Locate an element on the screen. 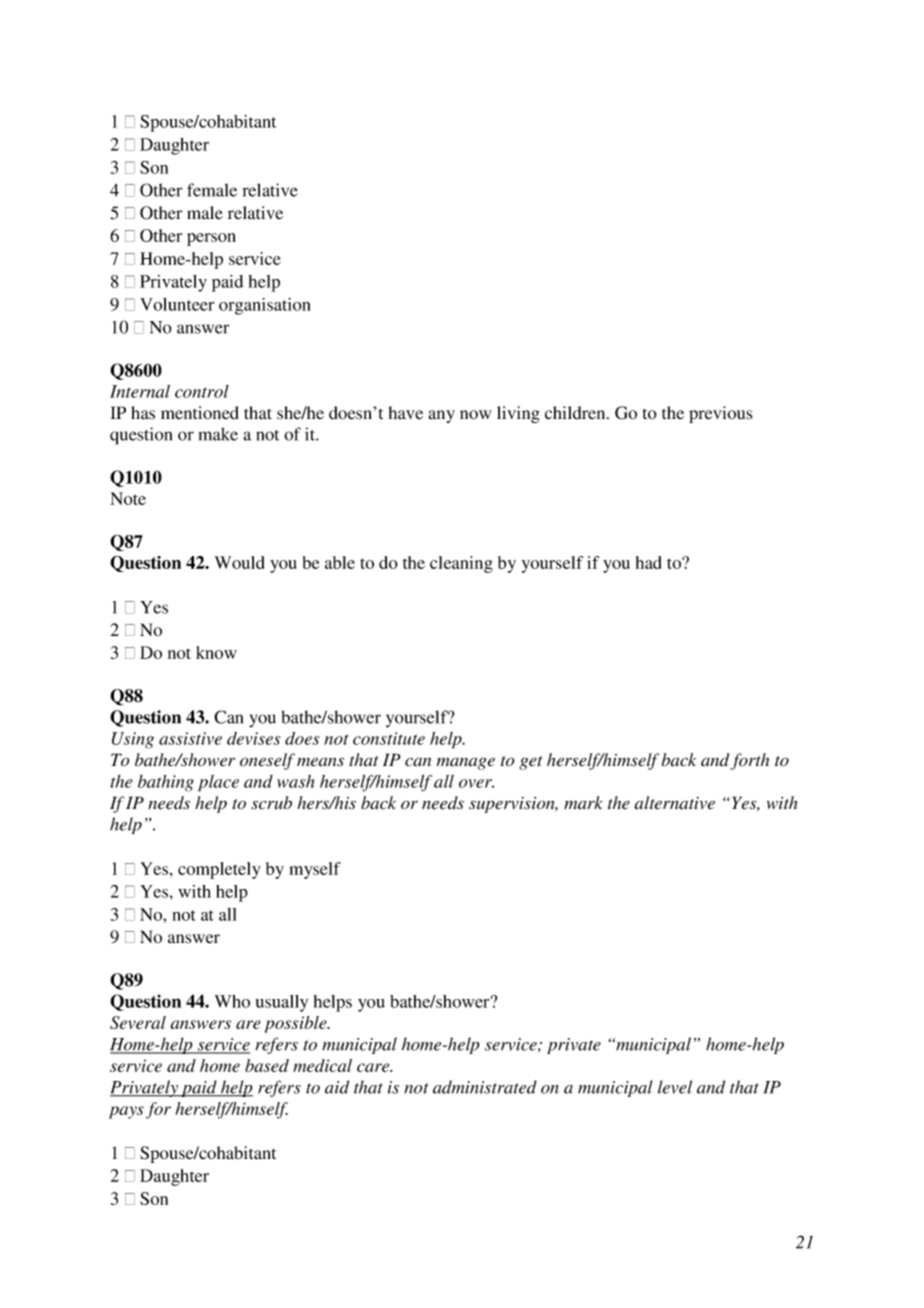  completely is located at coordinates (219, 870).
